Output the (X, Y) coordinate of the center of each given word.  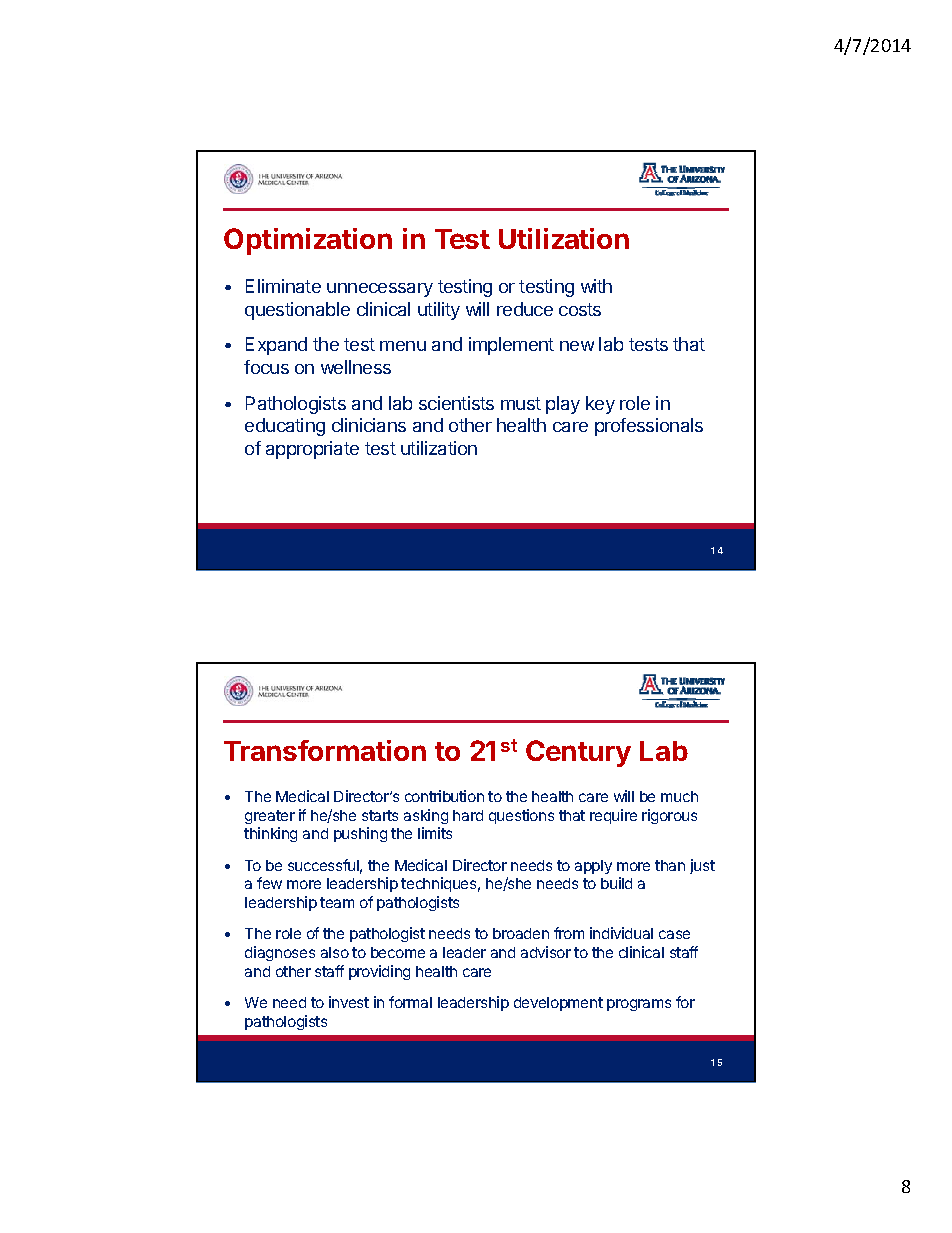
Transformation (325, 750)
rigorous (669, 816)
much (679, 796)
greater (270, 817)
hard (468, 815)
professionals (649, 427)
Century (578, 753)
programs (639, 1005)
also (335, 952)
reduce (525, 309)
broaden (521, 933)
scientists (456, 403)
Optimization (308, 241)
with (596, 286)
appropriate (312, 450)
